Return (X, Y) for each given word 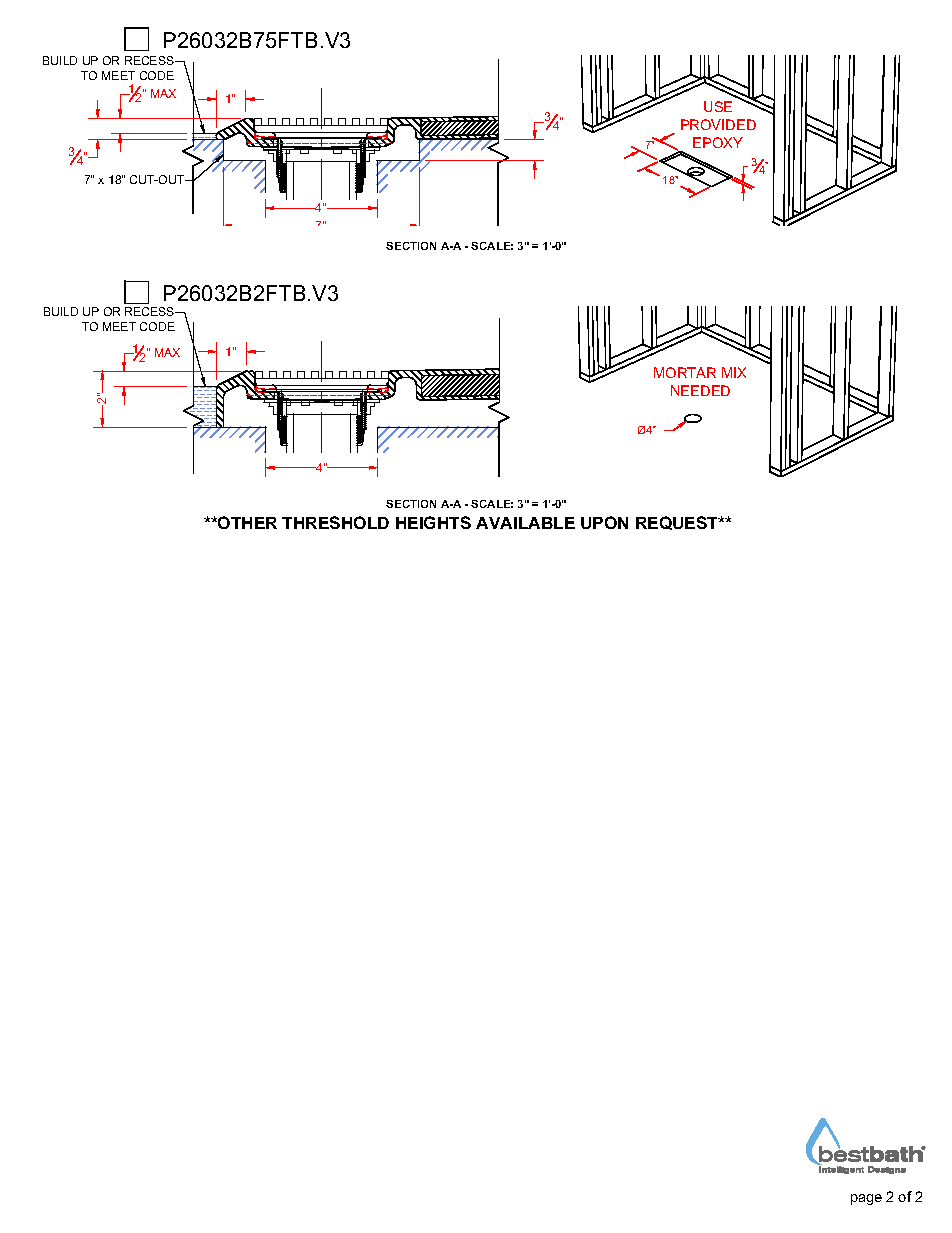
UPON (604, 522)
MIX (734, 372)
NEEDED (700, 390)
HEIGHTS (433, 522)
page (866, 1199)
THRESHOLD (335, 522)
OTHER (246, 522)
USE (718, 106)
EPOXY (718, 142)
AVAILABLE (525, 523)
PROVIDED (718, 124)
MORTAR (685, 372)
